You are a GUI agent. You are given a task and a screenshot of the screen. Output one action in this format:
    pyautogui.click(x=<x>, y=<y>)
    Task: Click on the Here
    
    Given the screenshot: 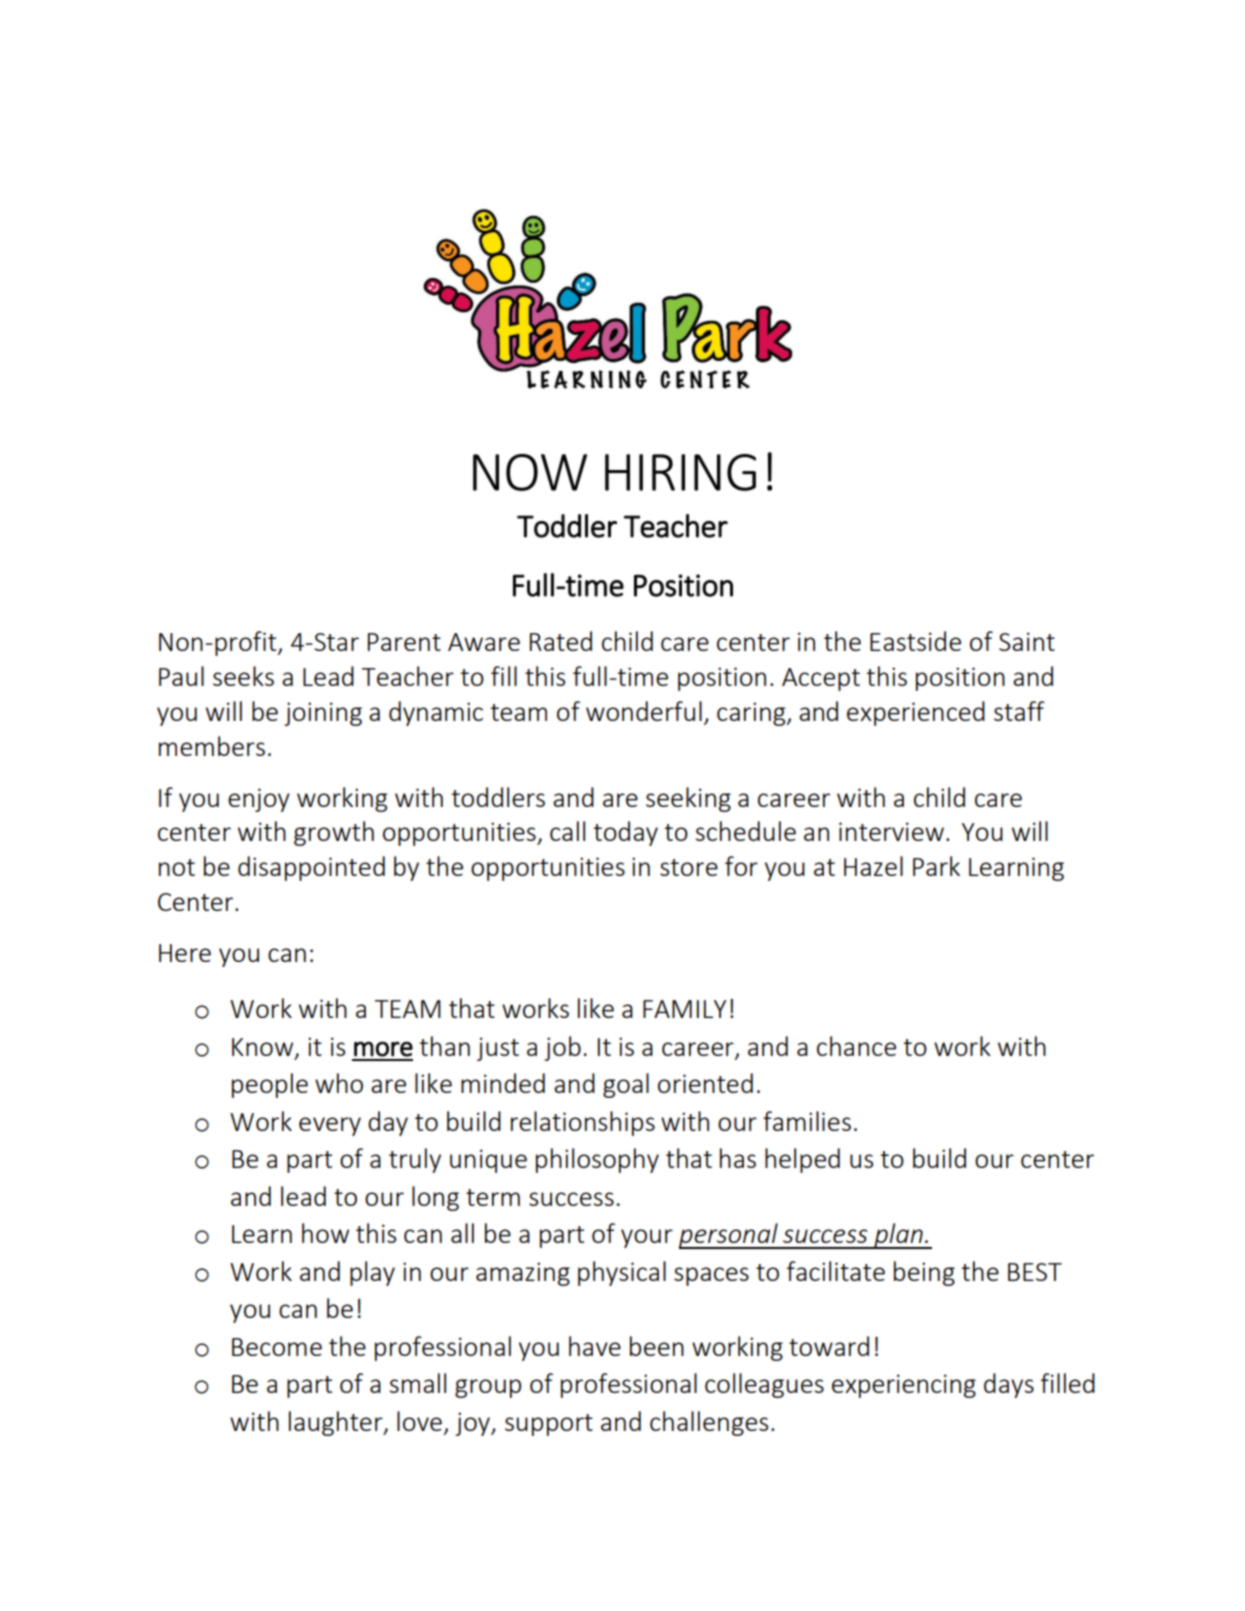 What is the action you would take?
    pyautogui.click(x=185, y=953)
